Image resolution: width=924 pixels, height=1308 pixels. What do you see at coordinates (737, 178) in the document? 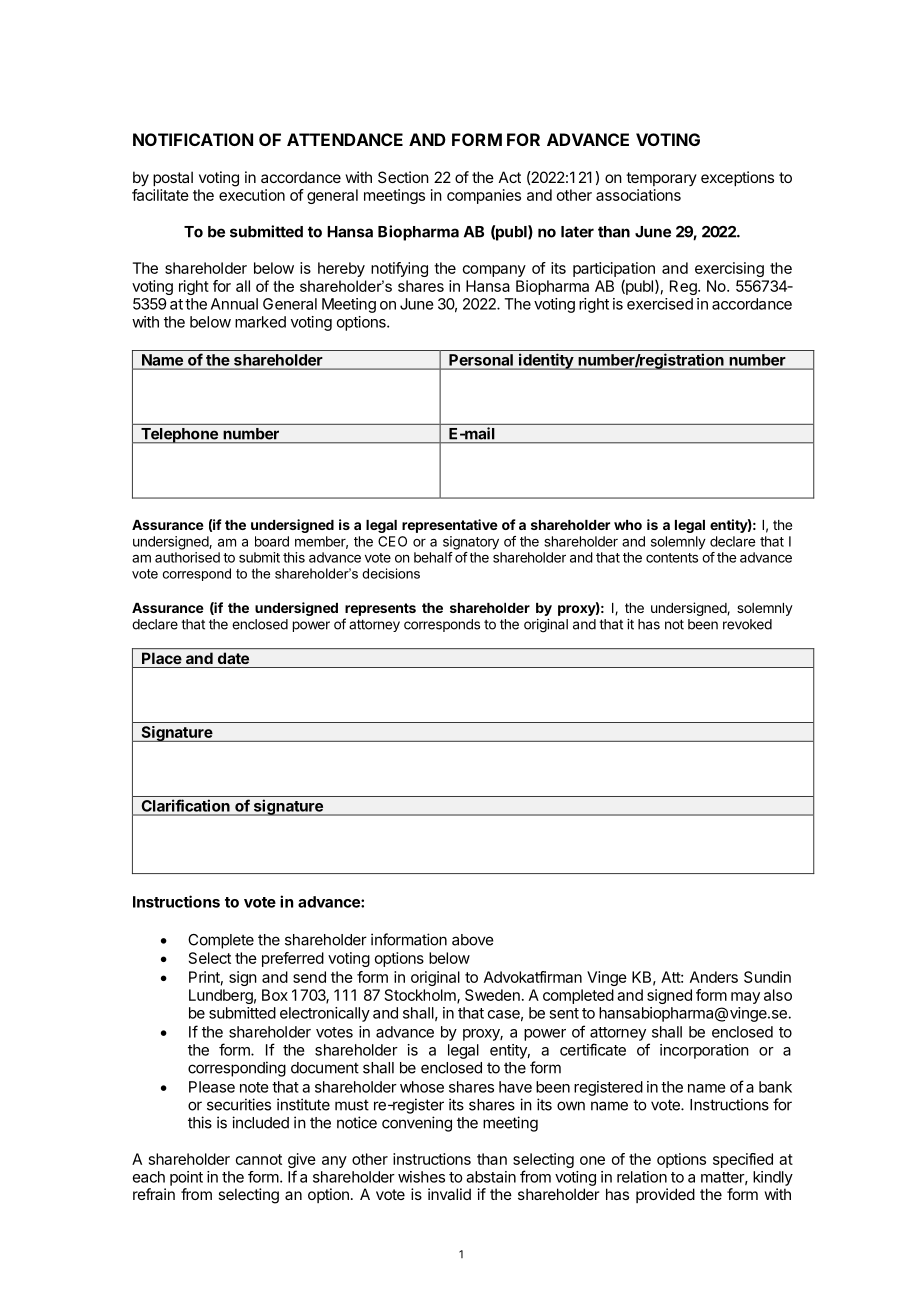
I see `exceptions` at bounding box center [737, 178].
